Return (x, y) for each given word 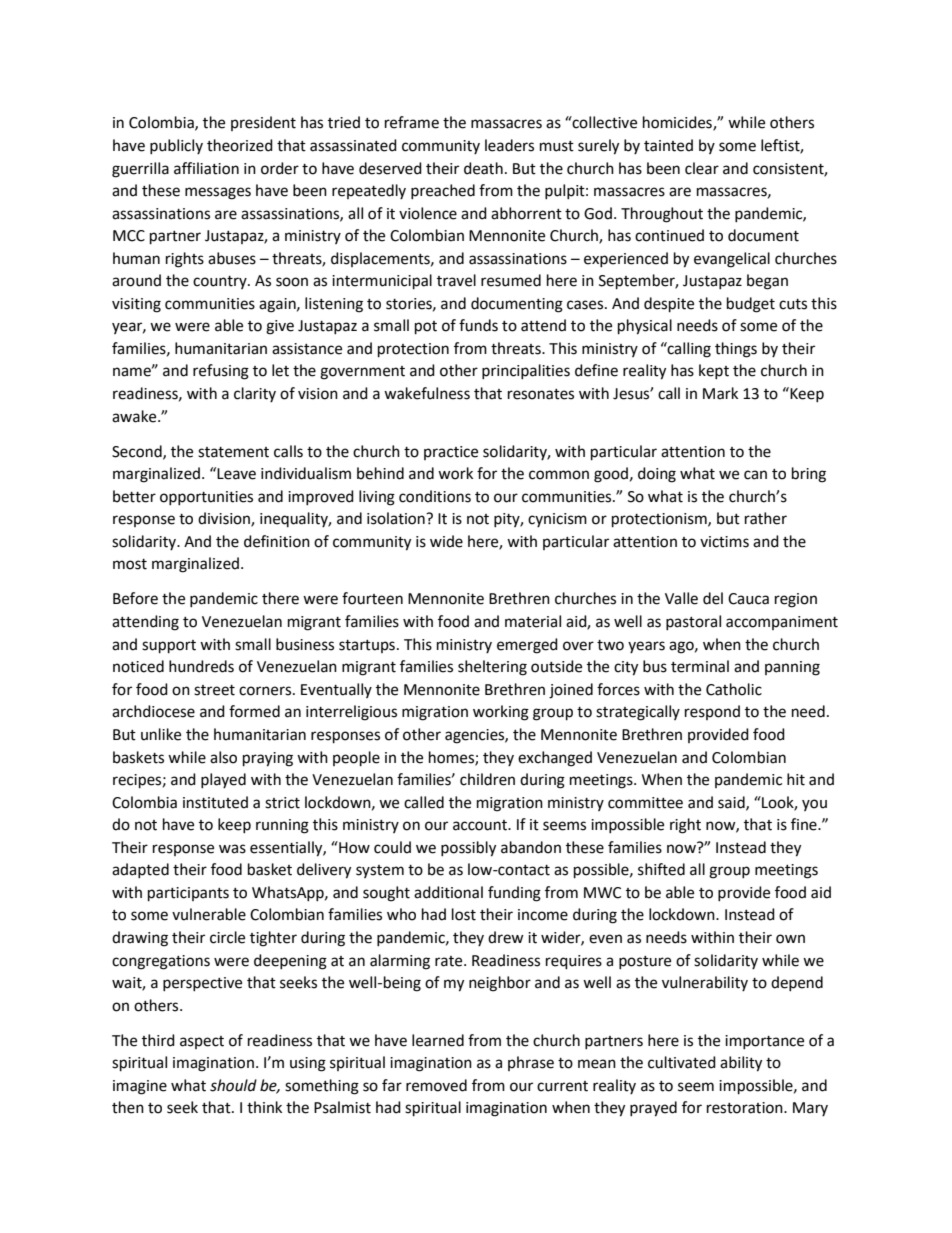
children (487, 779)
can (755, 475)
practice (451, 453)
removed (436, 1085)
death (483, 168)
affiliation (206, 168)
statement (233, 452)
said (732, 803)
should (233, 1085)
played (223, 780)
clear (702, 168)
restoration (746, 1108)
